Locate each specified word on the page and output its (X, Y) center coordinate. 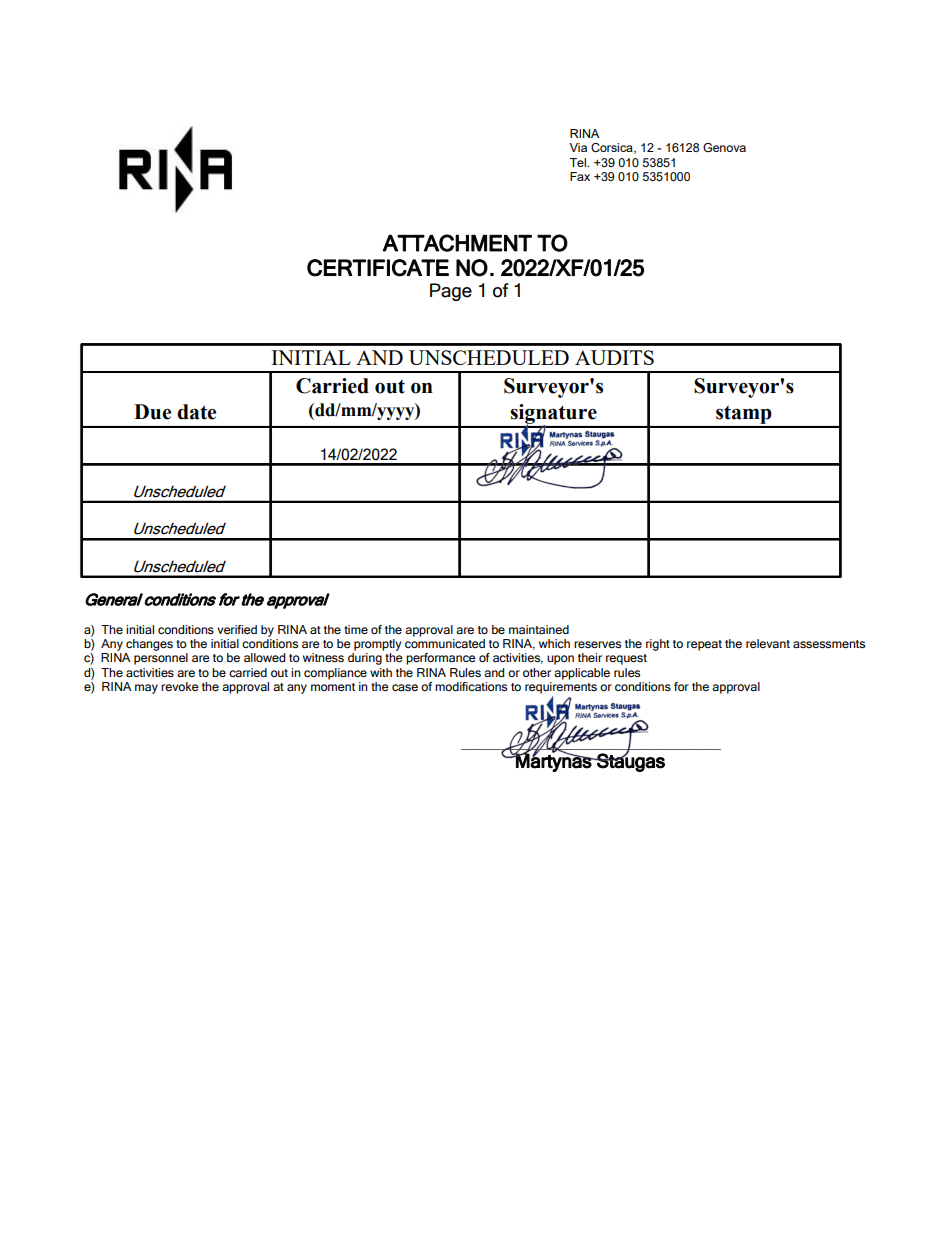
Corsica (613, 148)
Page (451, 292)
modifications (471, 687)
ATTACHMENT (457, 243)
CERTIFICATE (378, 268)
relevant (768, 643)
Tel (579, 162)
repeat (704, 645)
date (196, 412)
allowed (264, 657)
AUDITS (614, 357)
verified (237, 629)
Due (152, 412)
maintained (539, 629)
